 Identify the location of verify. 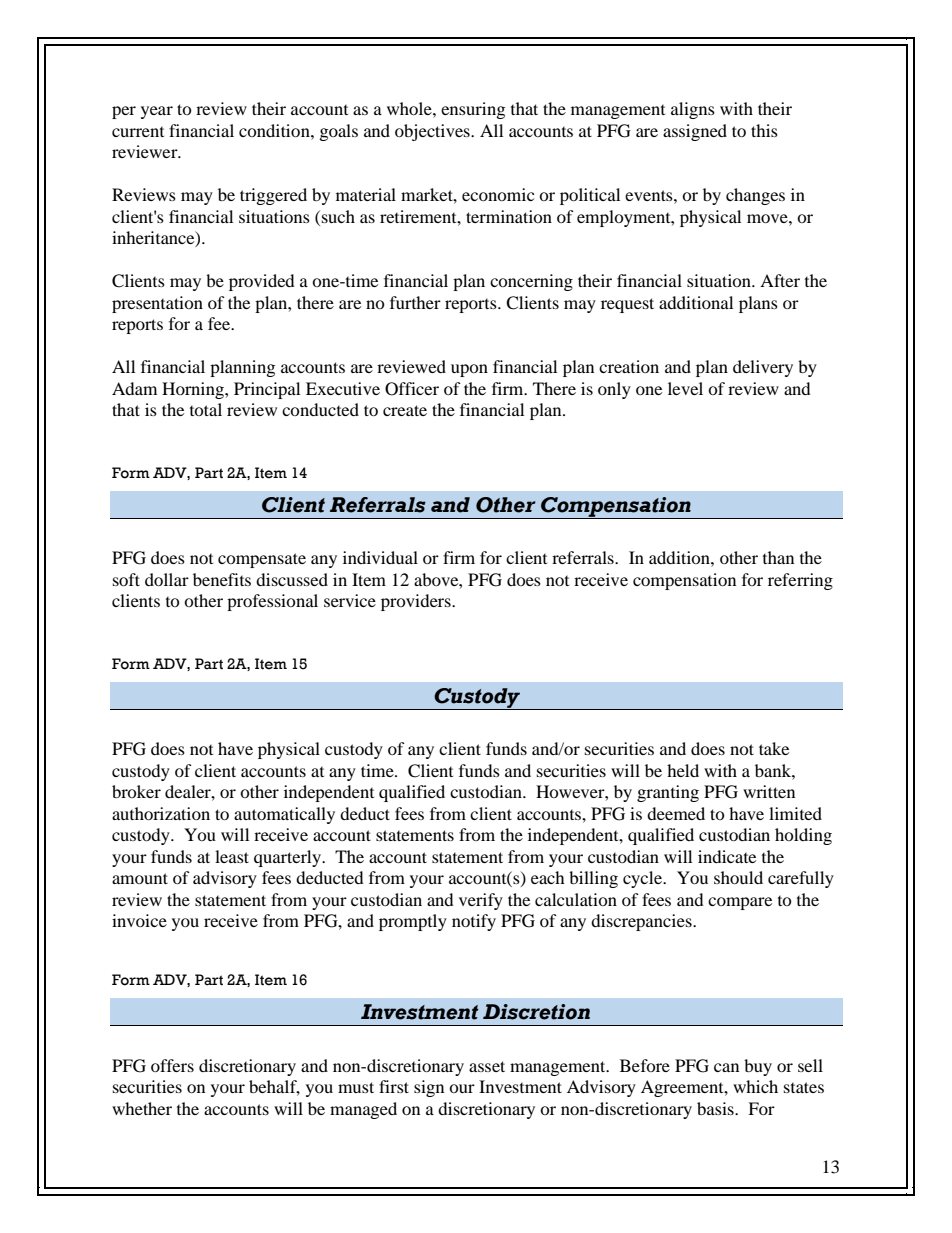
(481, 901).
